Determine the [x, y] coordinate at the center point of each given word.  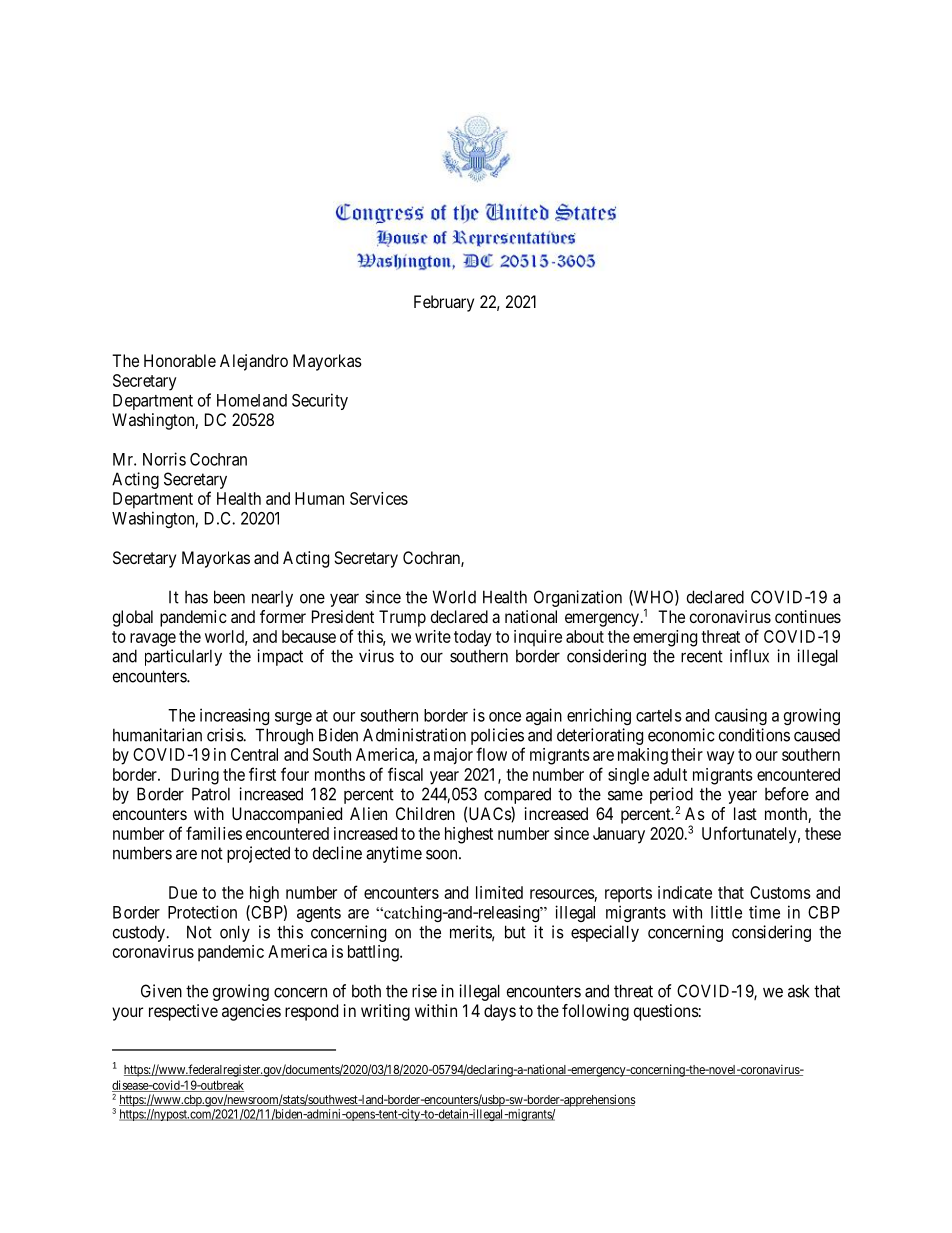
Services [379, 498]
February [444, 303]
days [500, 1012]
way [721, 758]
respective [183, 1012]
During [195, 776]
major [453, 756]
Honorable [180, 360]
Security [320, 401]
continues [808, 616]
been [229, 597]
